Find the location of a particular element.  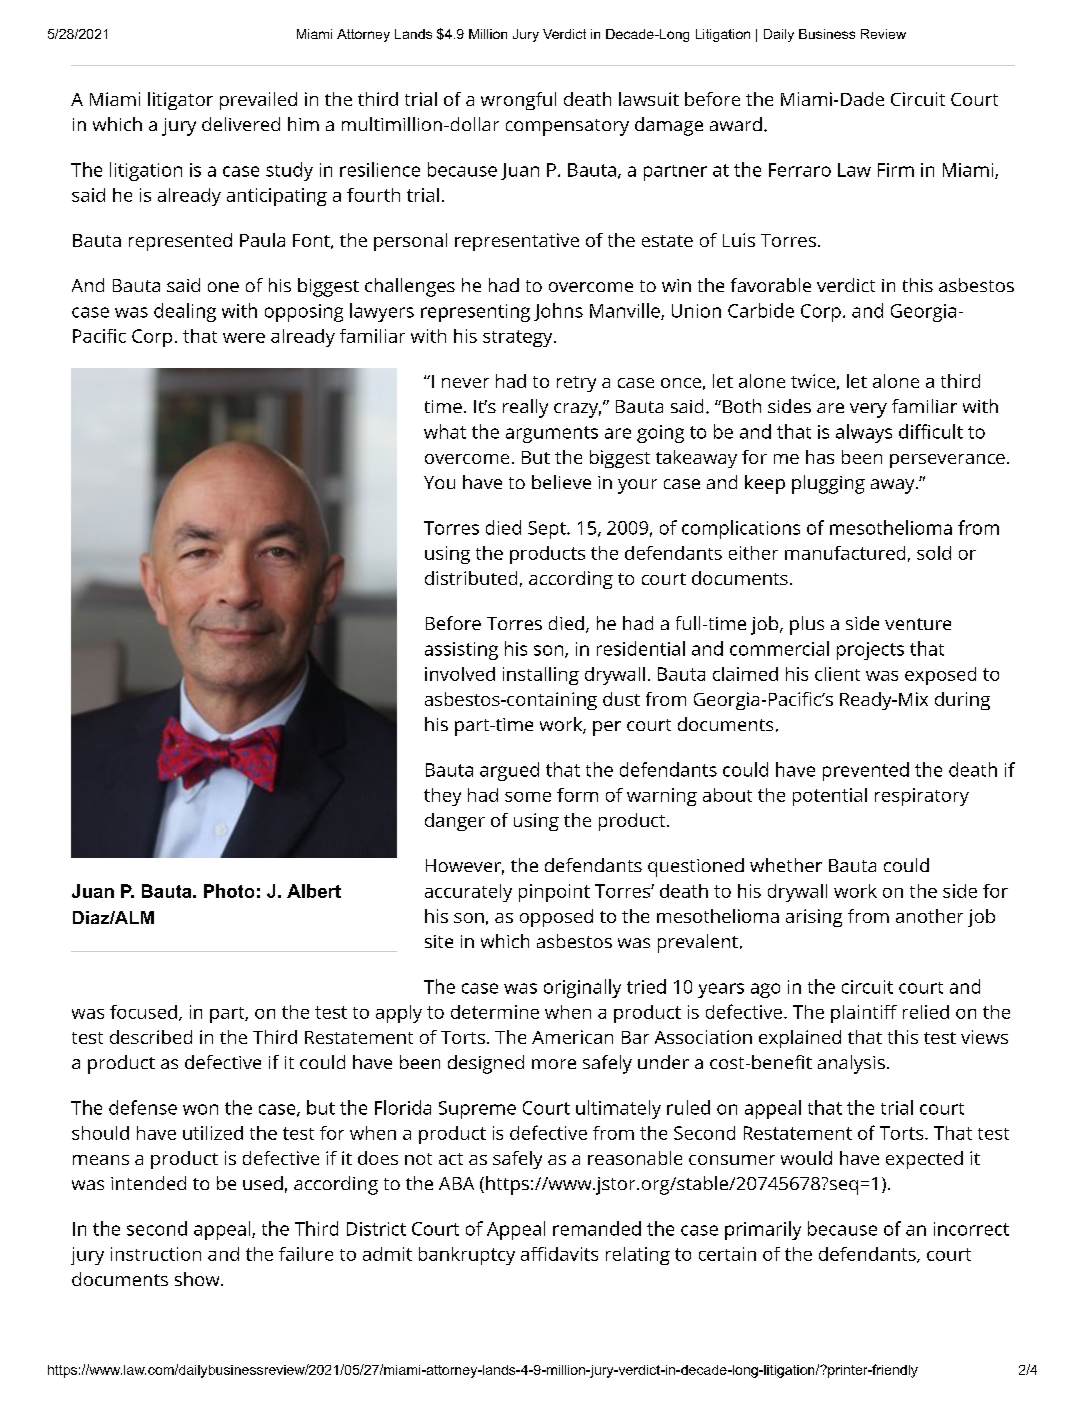

delivered is located at coordinates (241, 124).
